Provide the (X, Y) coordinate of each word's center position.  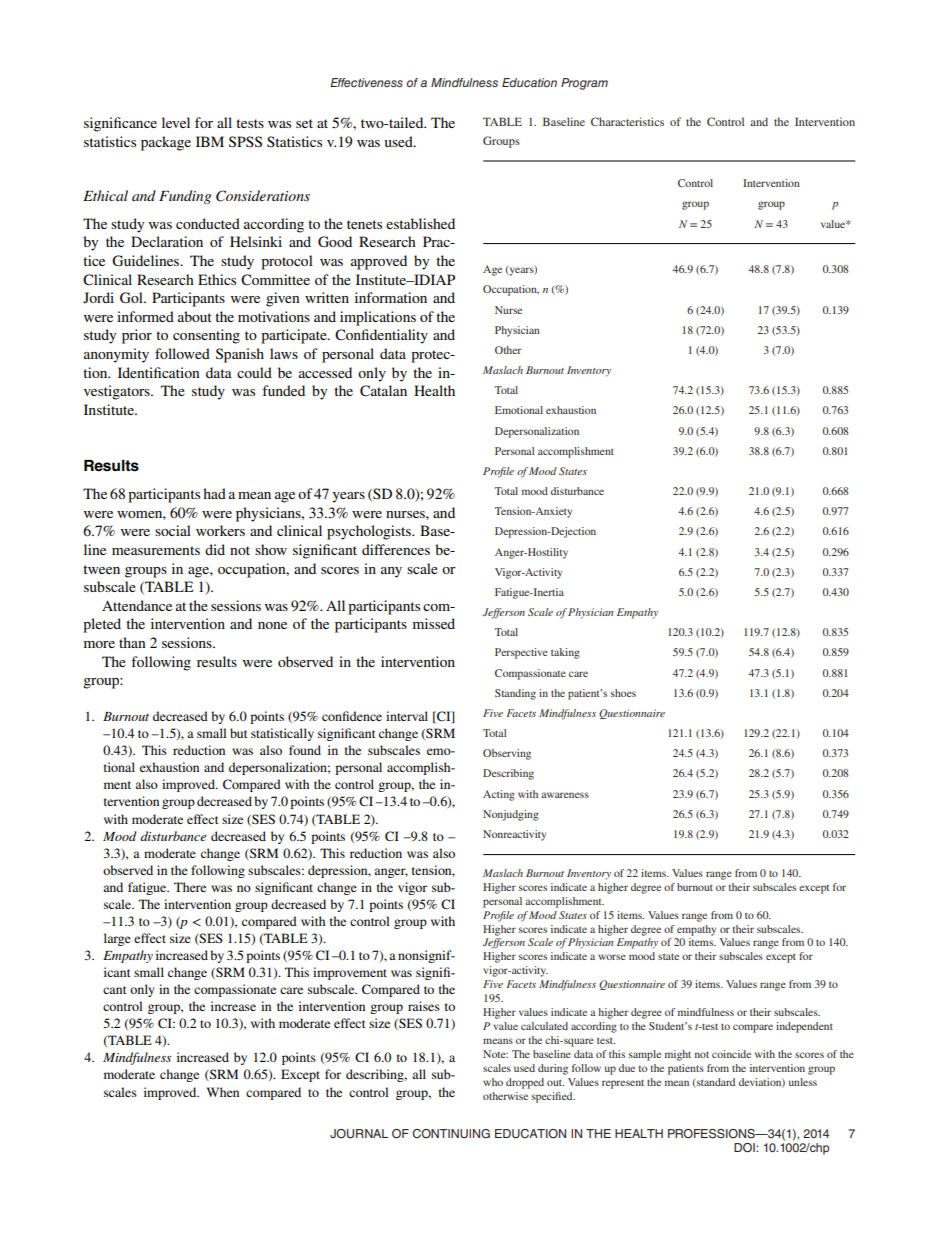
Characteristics (627, 121)
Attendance (137, 605)
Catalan (383, 391)
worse (612, 957)
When (223, 1092)
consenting (206, 336)
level (176, 122)
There (190, 887)
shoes (623, 693)
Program (584, 84)
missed (434, 623)
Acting (499, 795)
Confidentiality (381, 336)
